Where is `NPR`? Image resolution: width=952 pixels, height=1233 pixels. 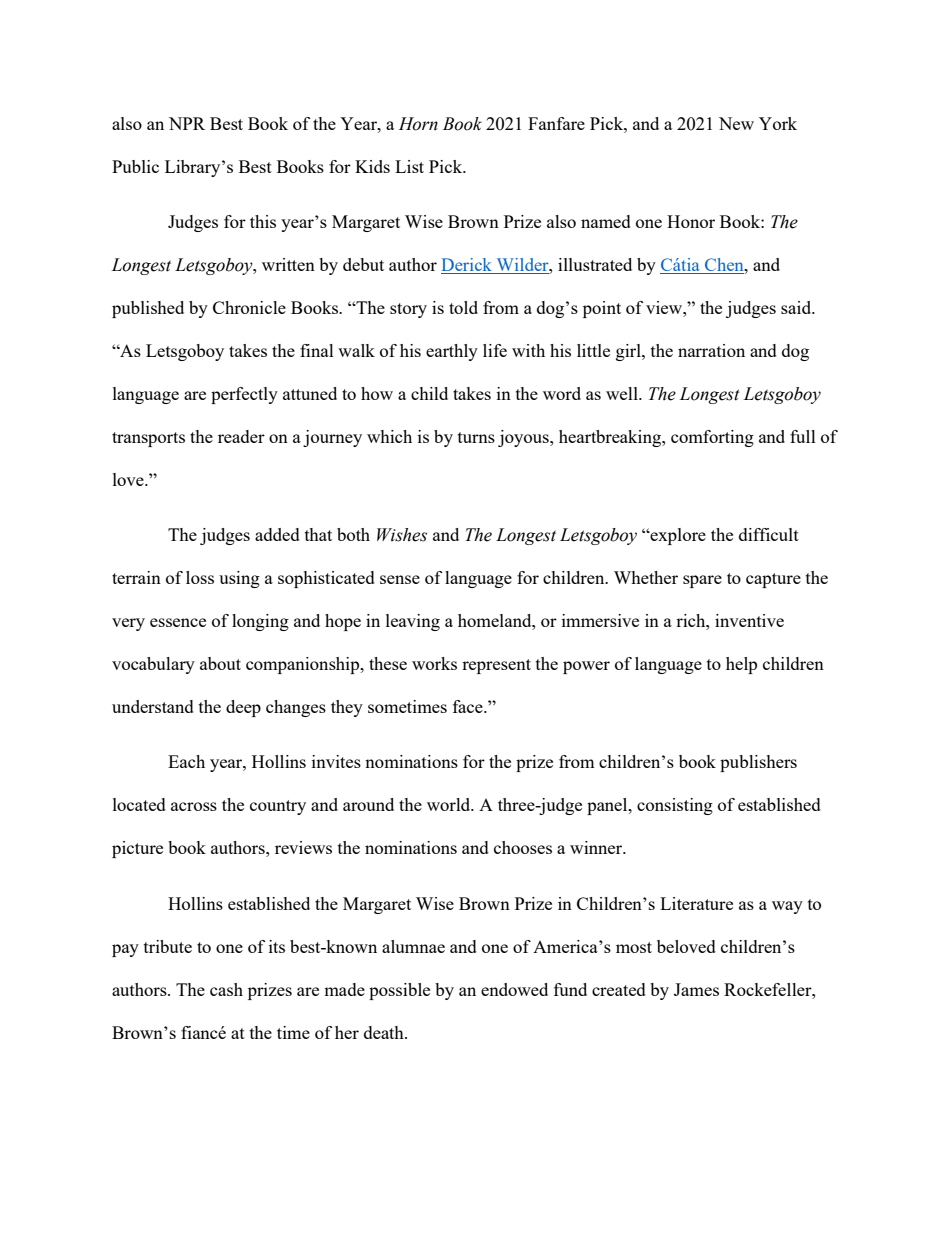
NPR is located at coordinates (187, 123).
